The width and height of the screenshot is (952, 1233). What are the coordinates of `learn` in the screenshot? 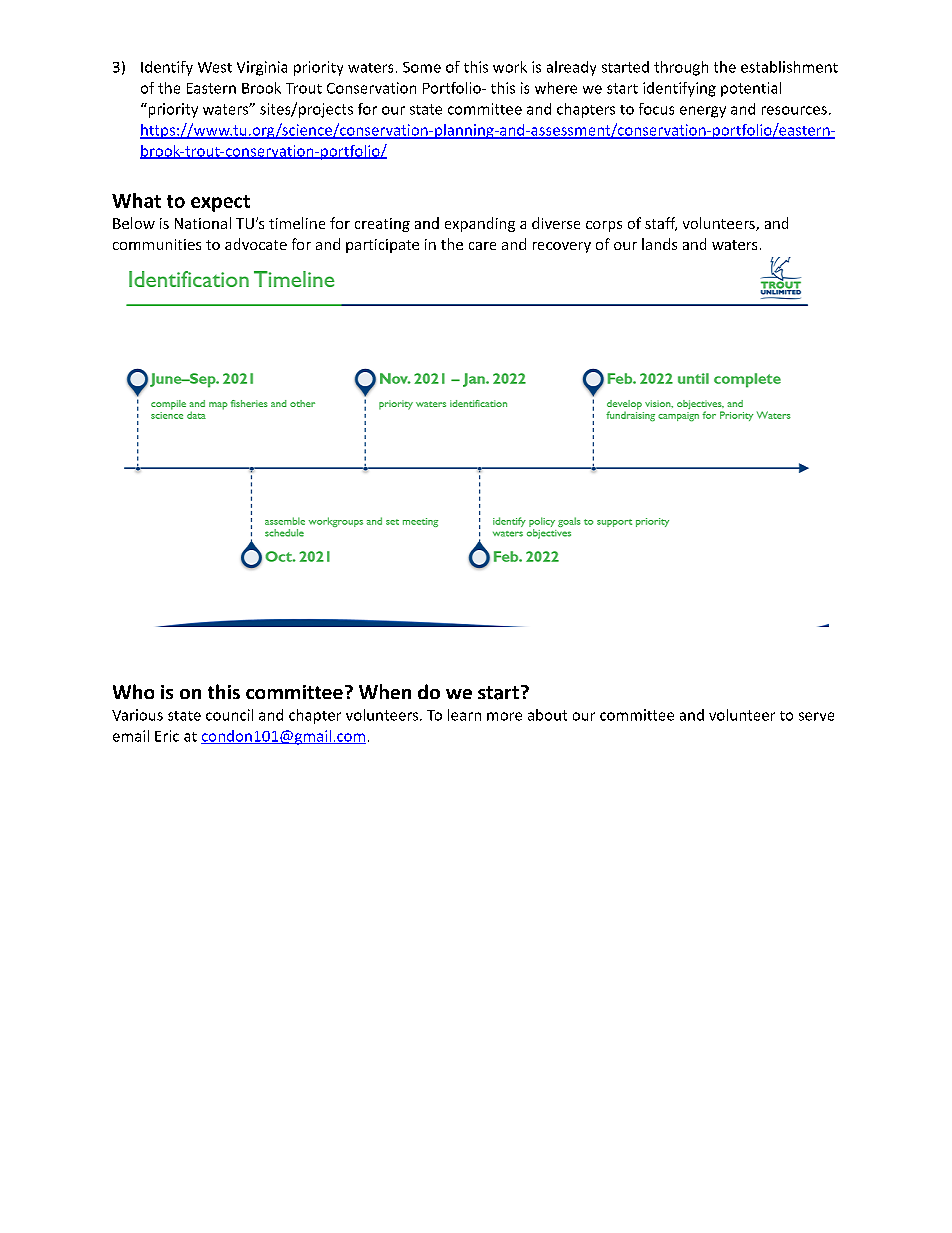 It's located at (464, 715).
